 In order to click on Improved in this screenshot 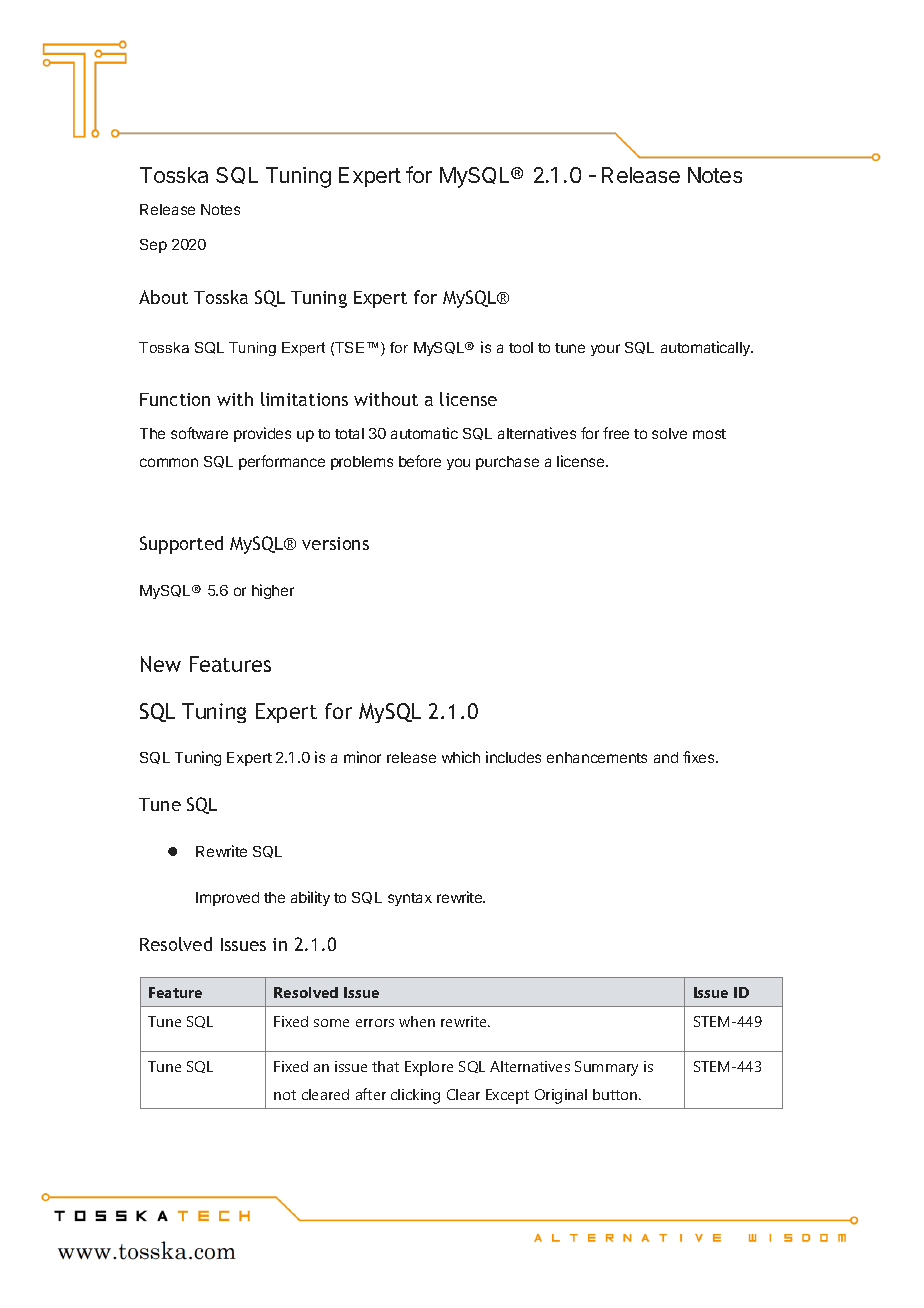, I will do `click(227, 899)`.
